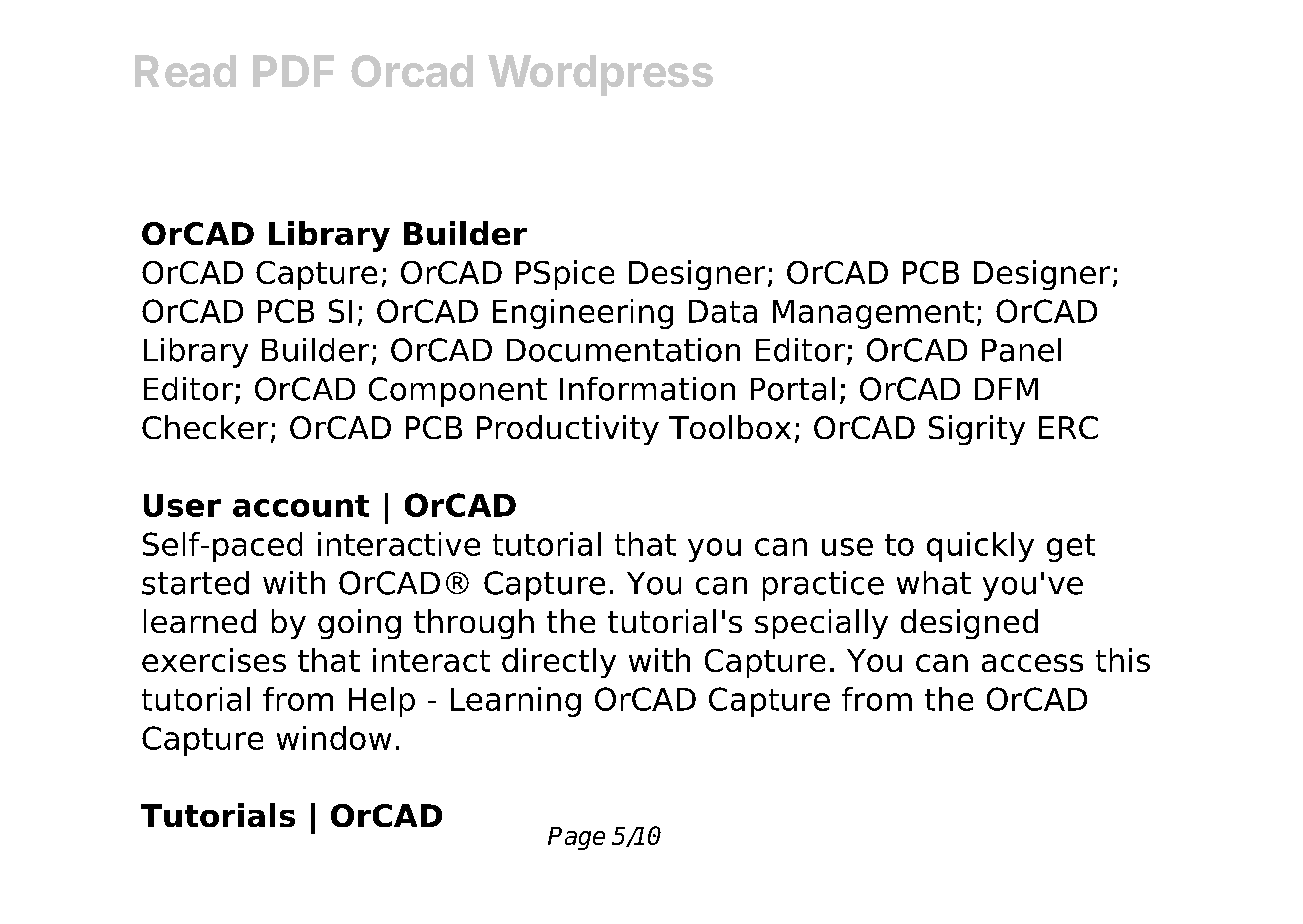 This screenshot has width=1303, height=924. I want to click on Toolbox, so click(730, 427).
